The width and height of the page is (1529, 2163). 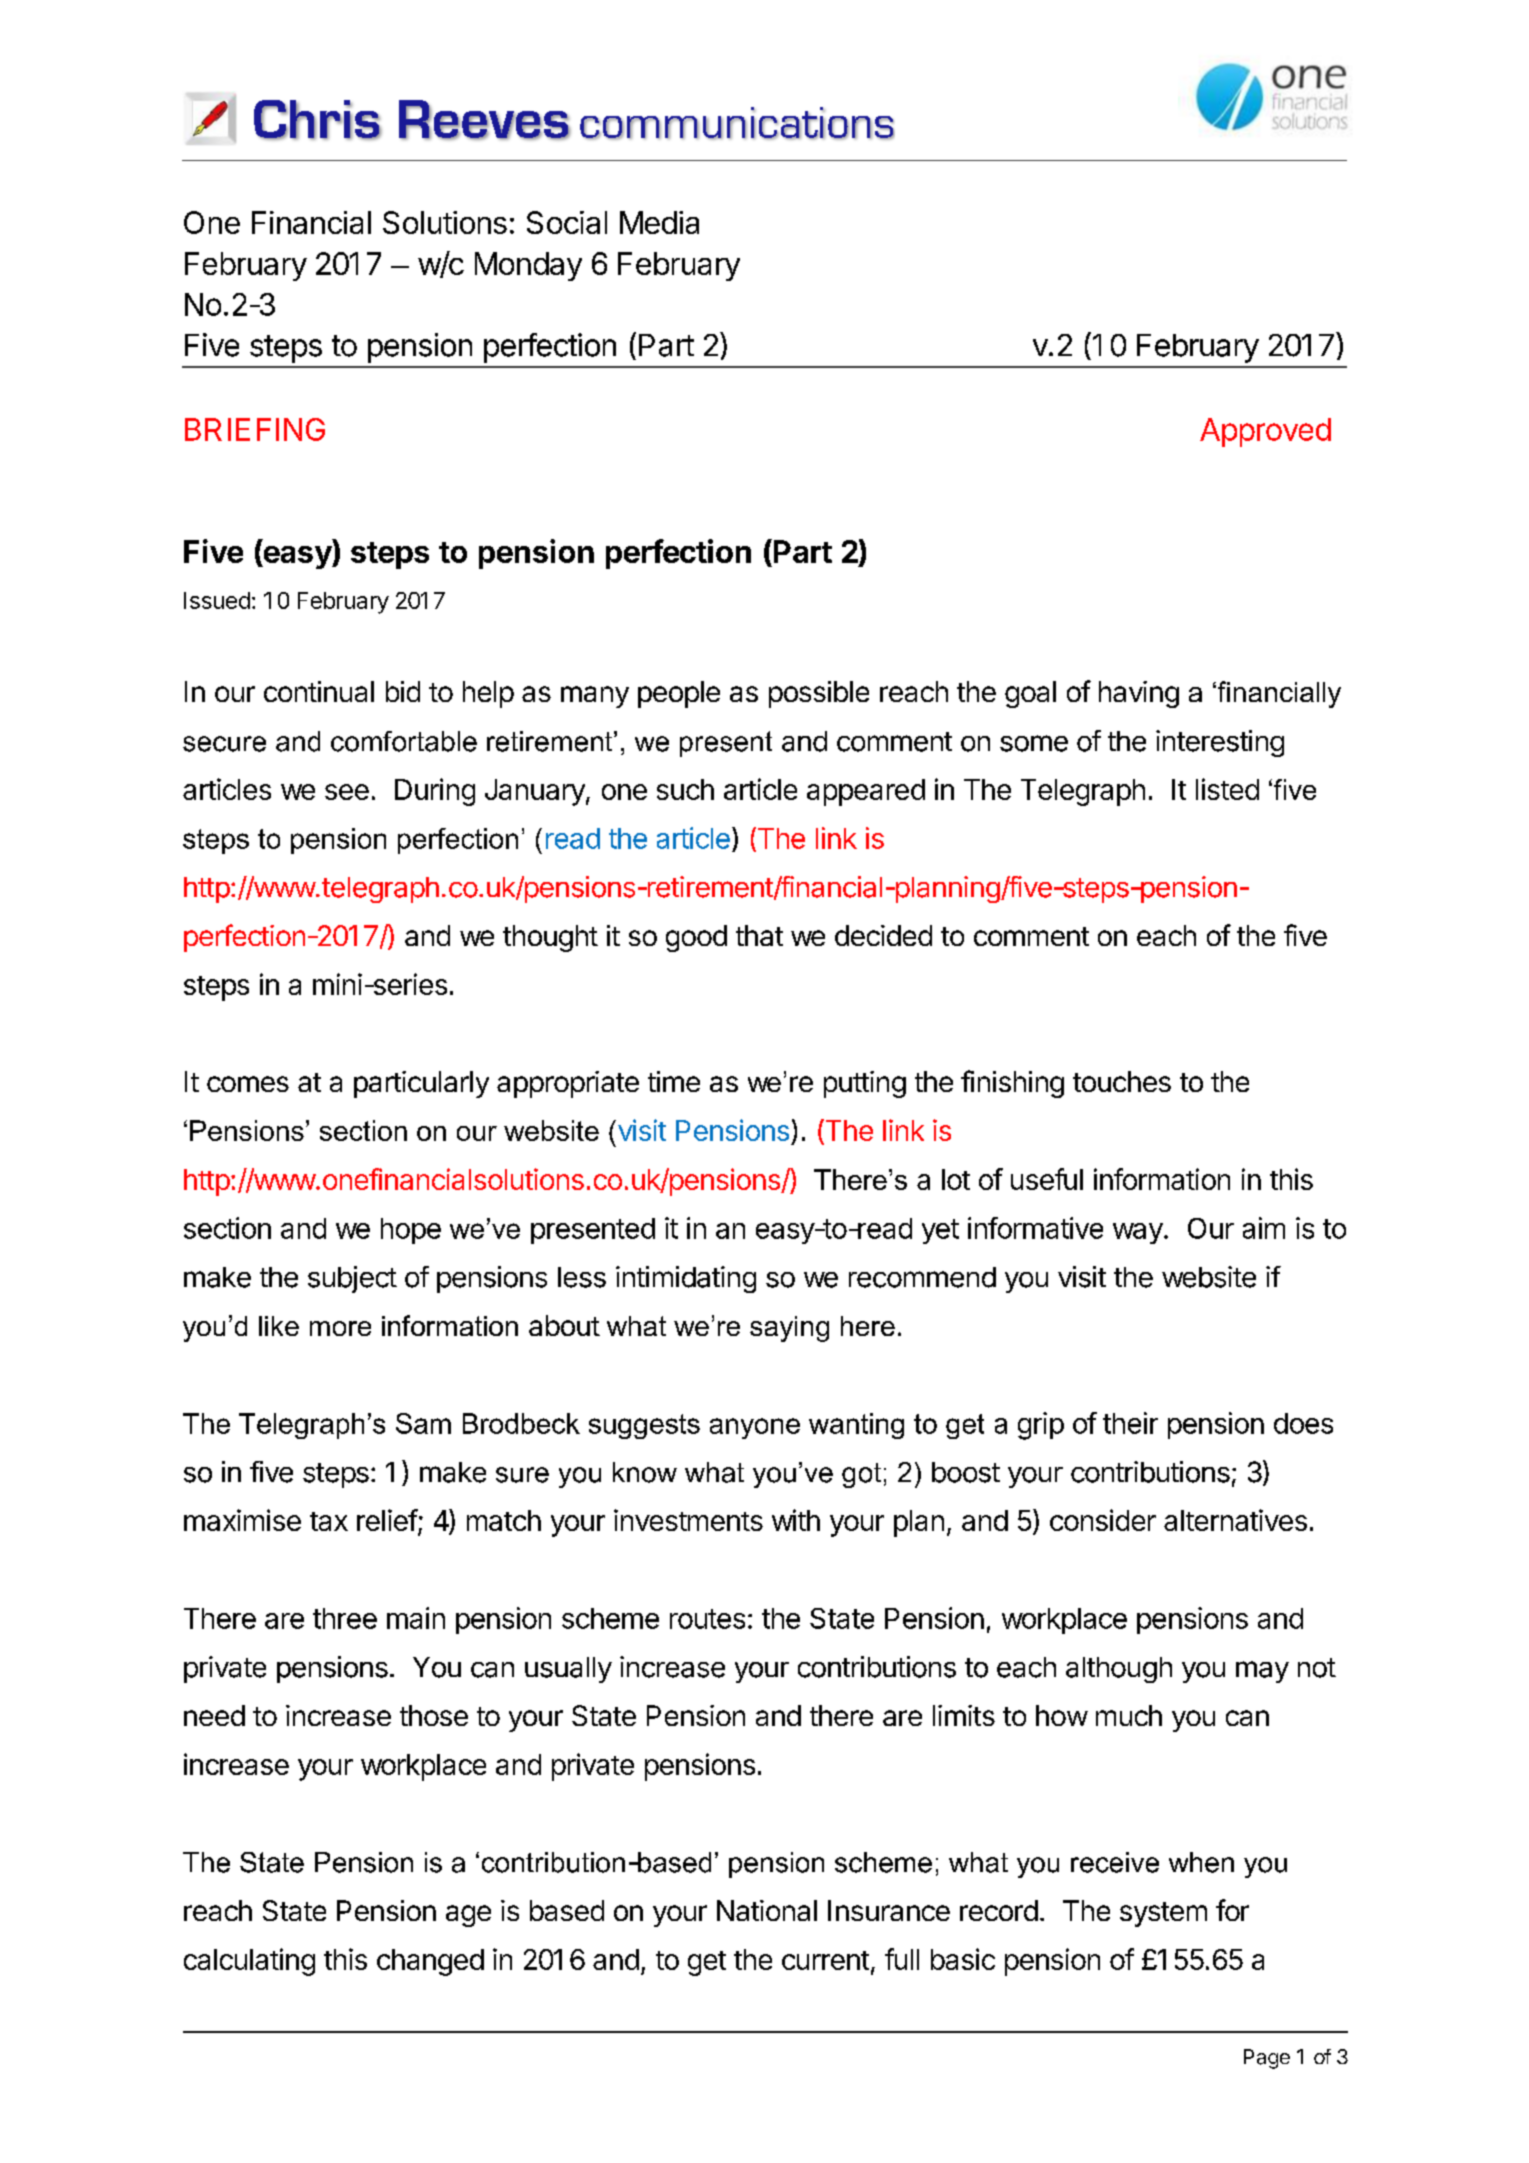 I want to click on touches, so click(x=1122, y=1081).
